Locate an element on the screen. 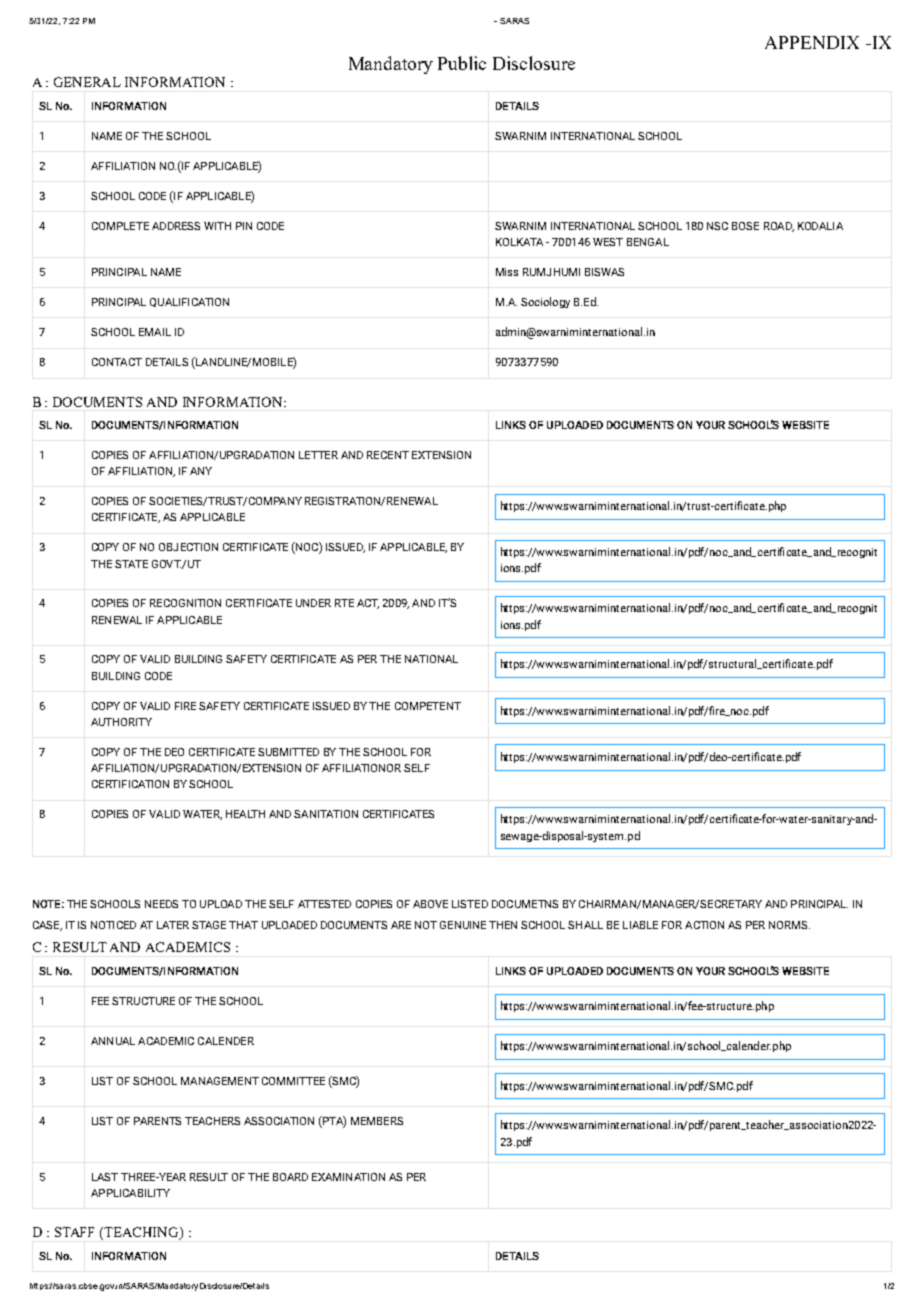  STATE is located at coordinates (131, 564).
